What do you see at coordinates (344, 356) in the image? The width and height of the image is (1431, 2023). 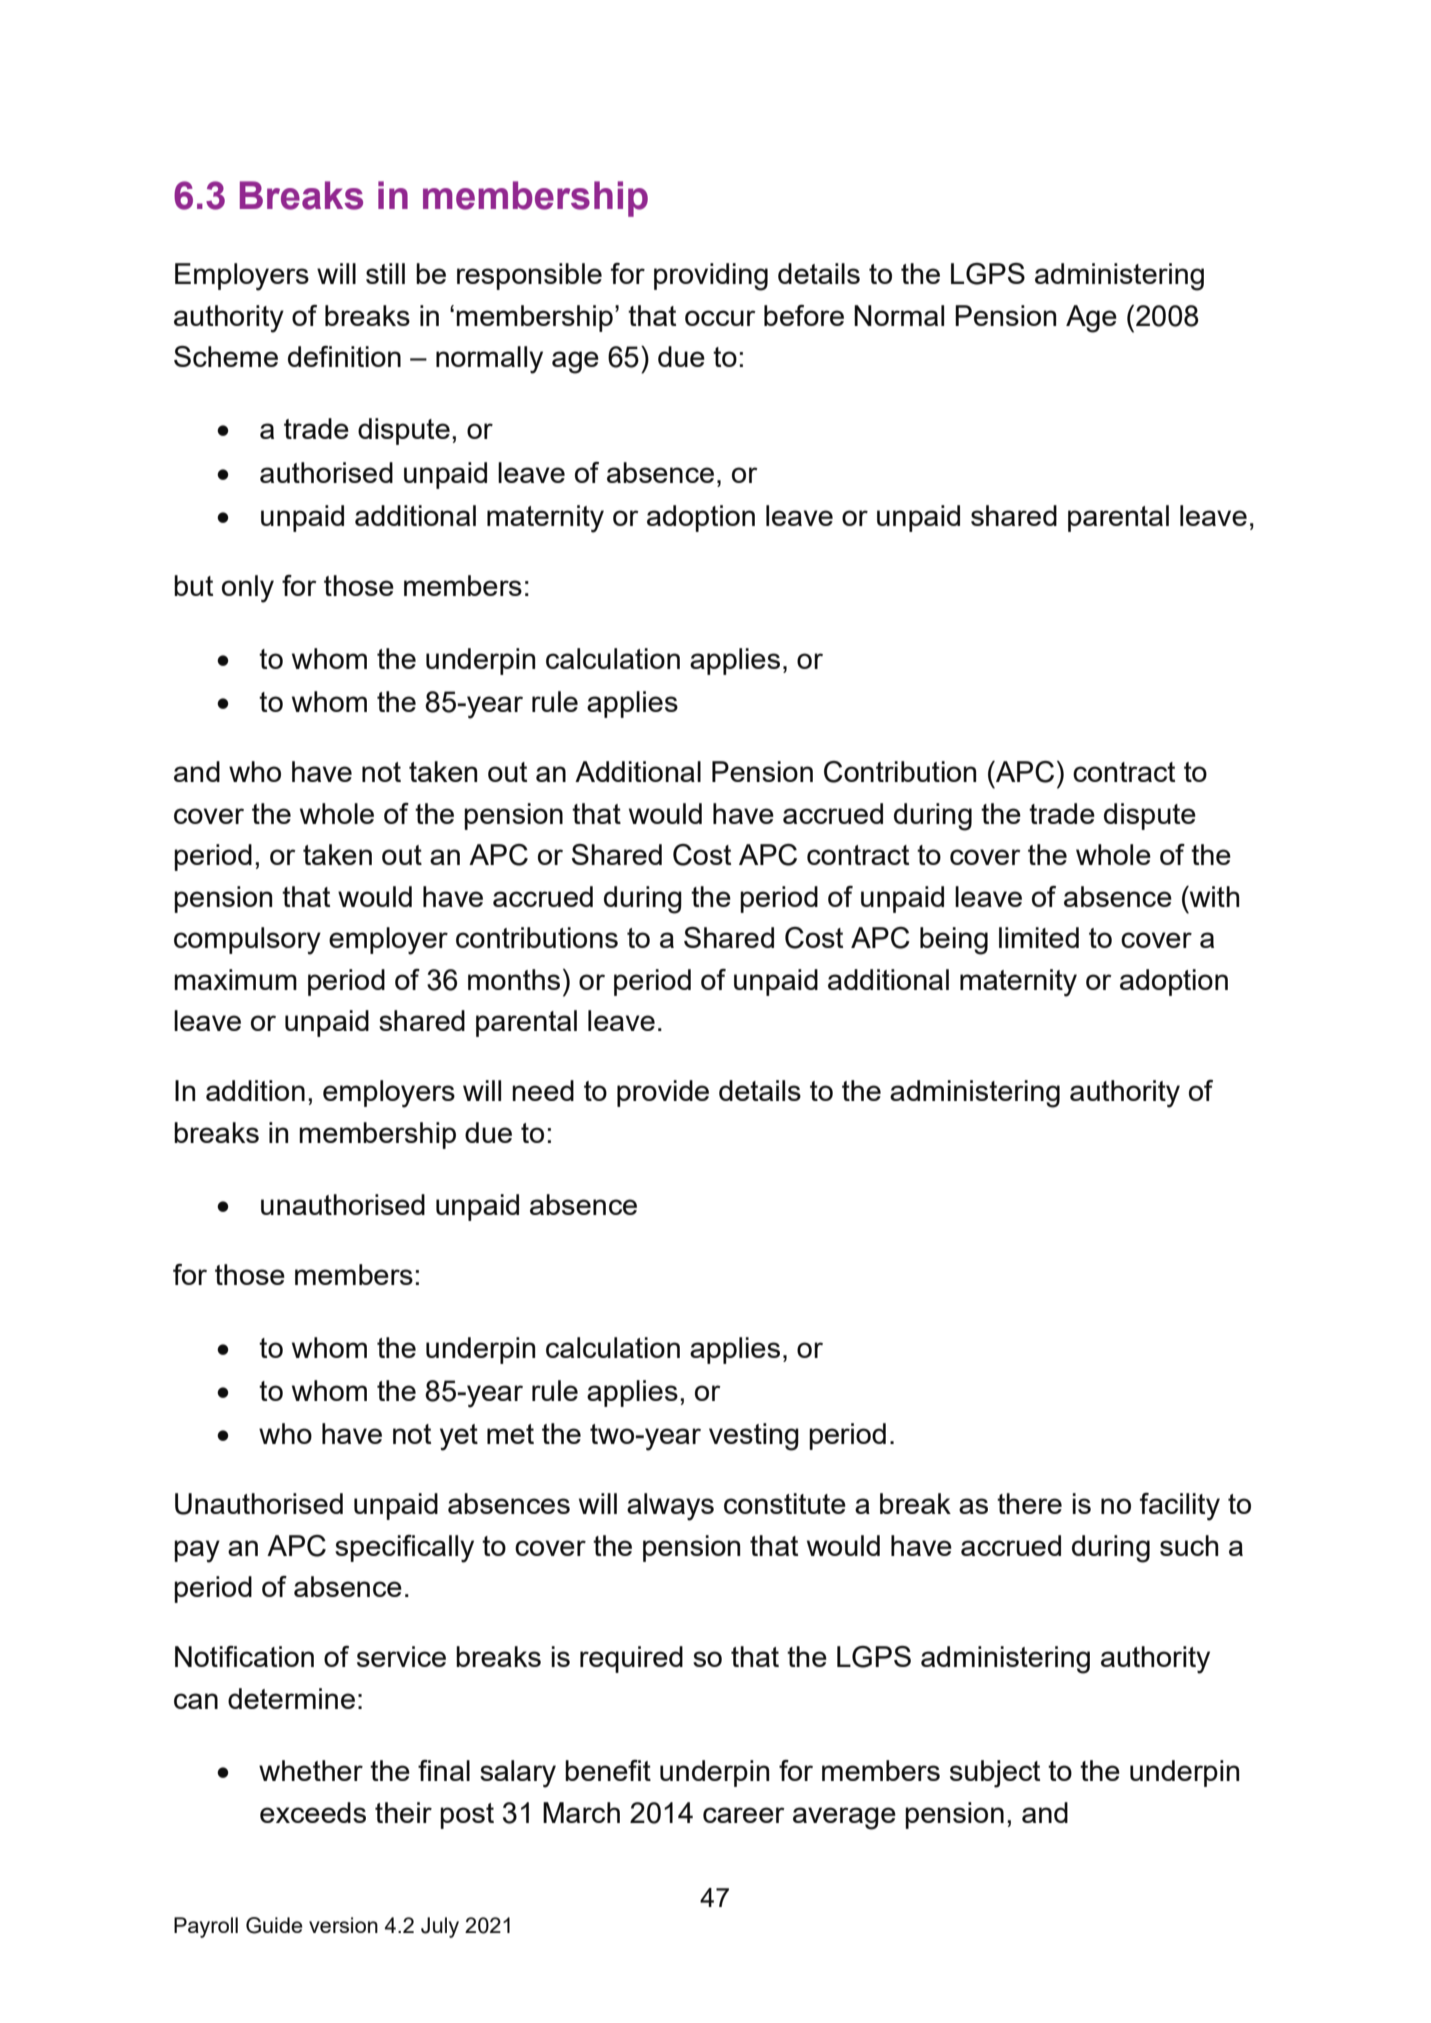 I see `definition` at bounding box center [344, 356].
